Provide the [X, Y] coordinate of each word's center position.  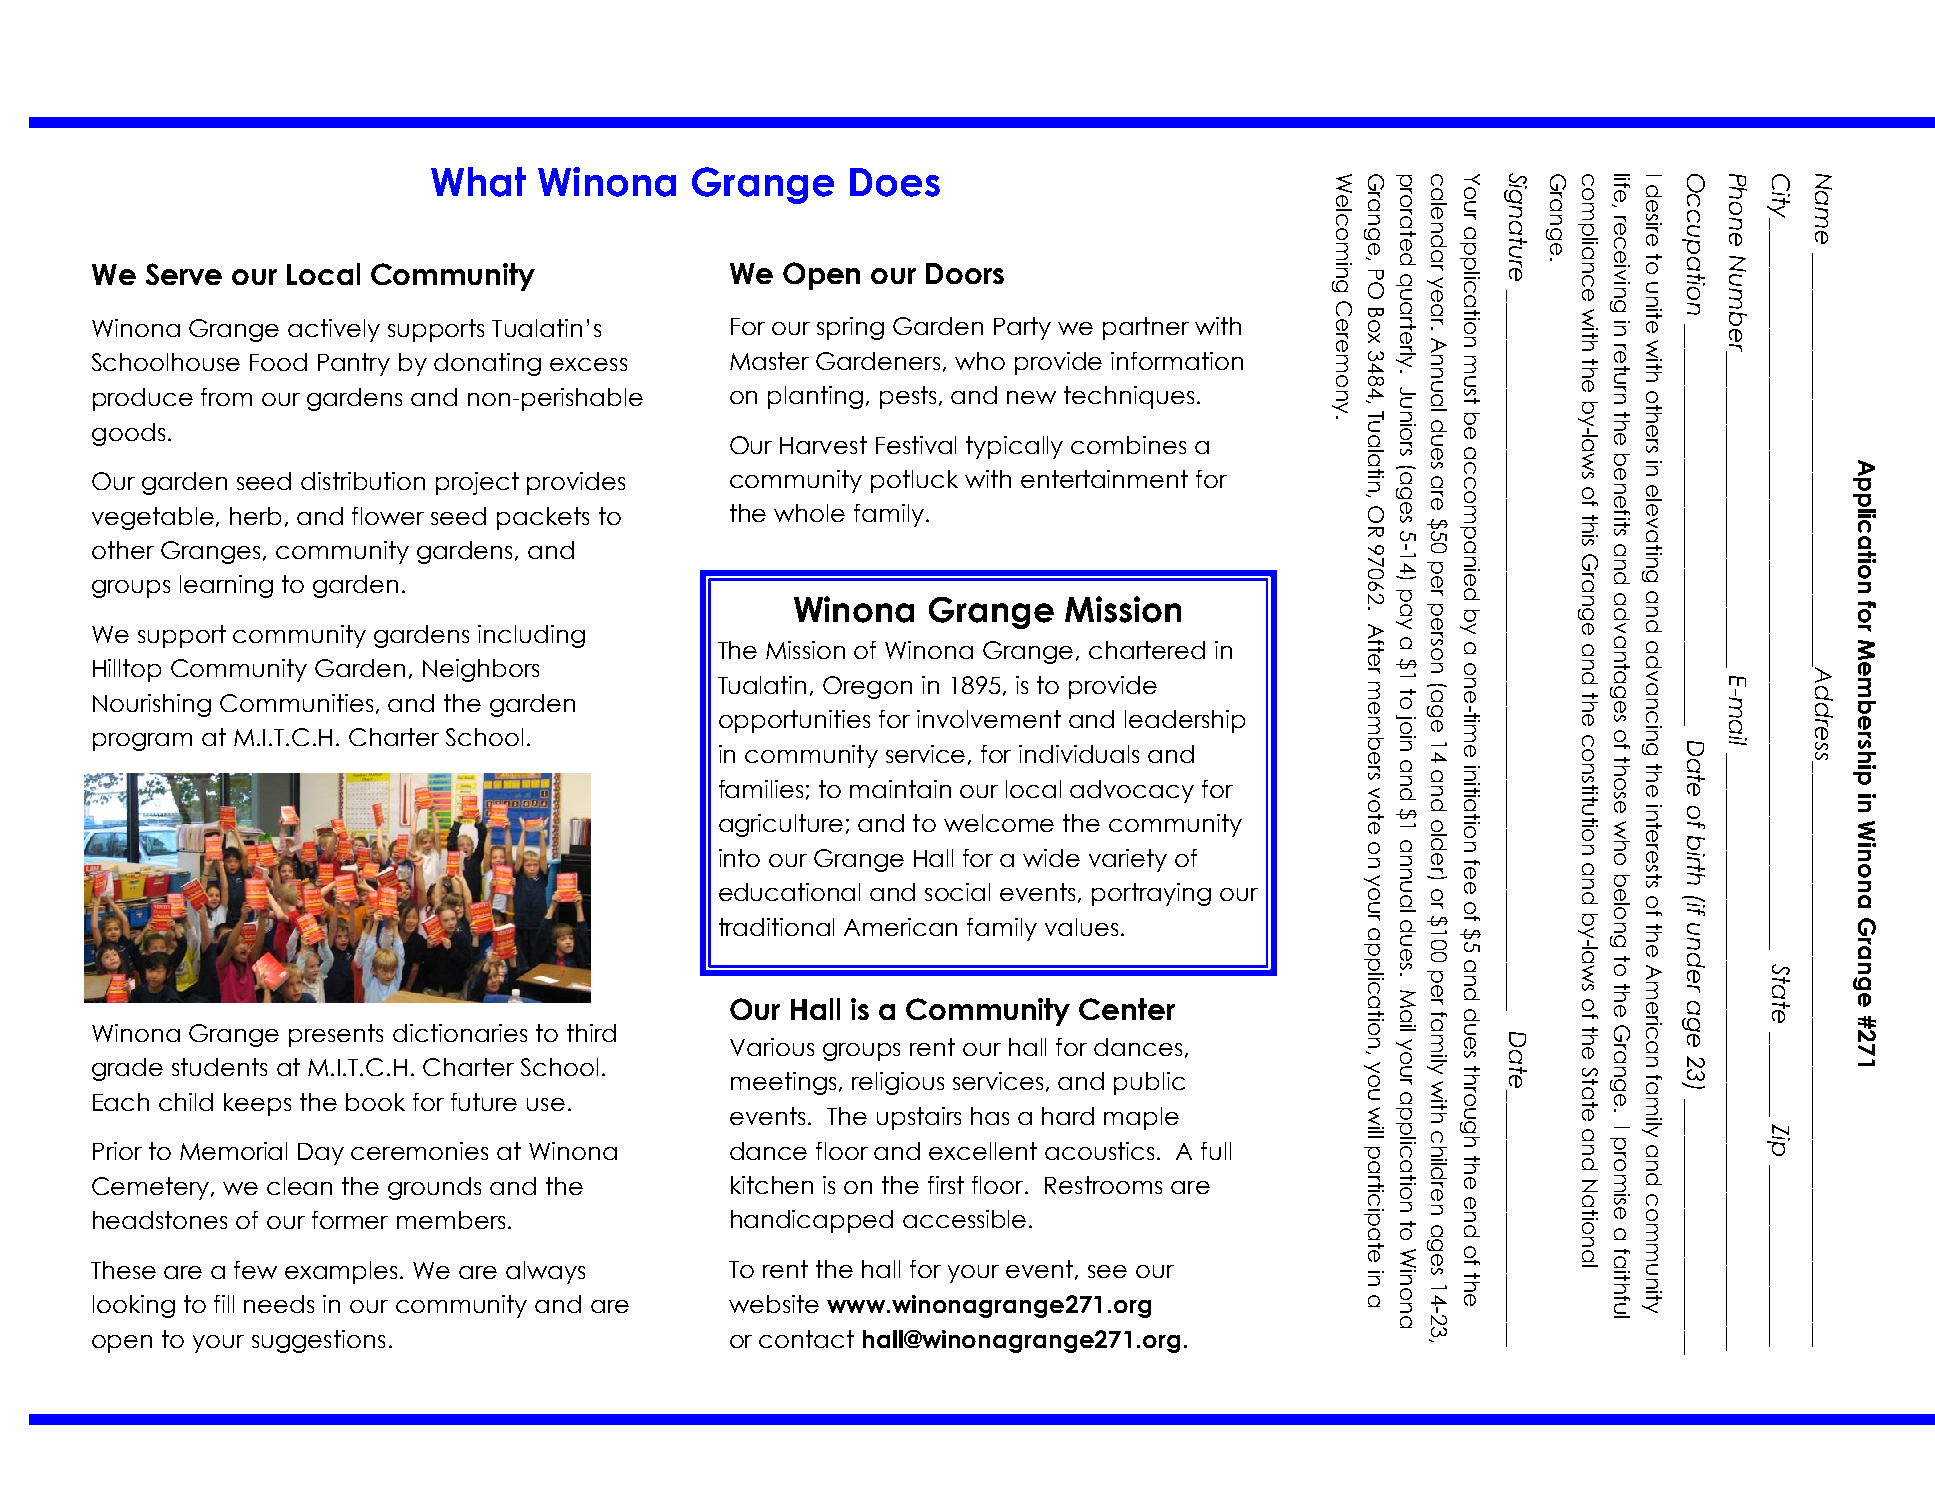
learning [226, 586]
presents [336, 1035]
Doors [965, 273]
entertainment [1104, 479]
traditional [776, 927]
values [1081, 927]
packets [543, 518]
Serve [184, 274]
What [478, 182]
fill [224, 1304]
